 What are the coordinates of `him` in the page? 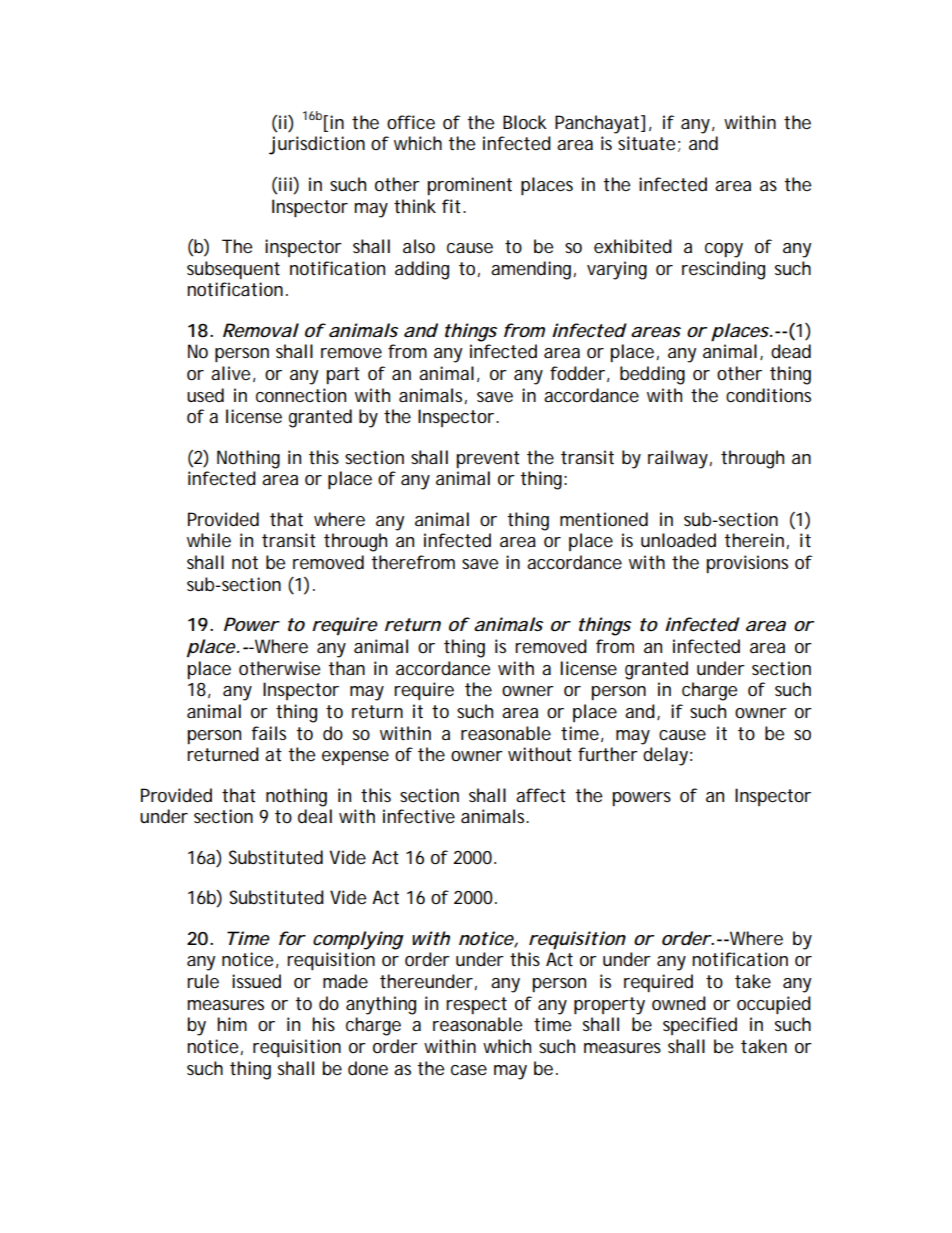 It's located at (232, 1024).
